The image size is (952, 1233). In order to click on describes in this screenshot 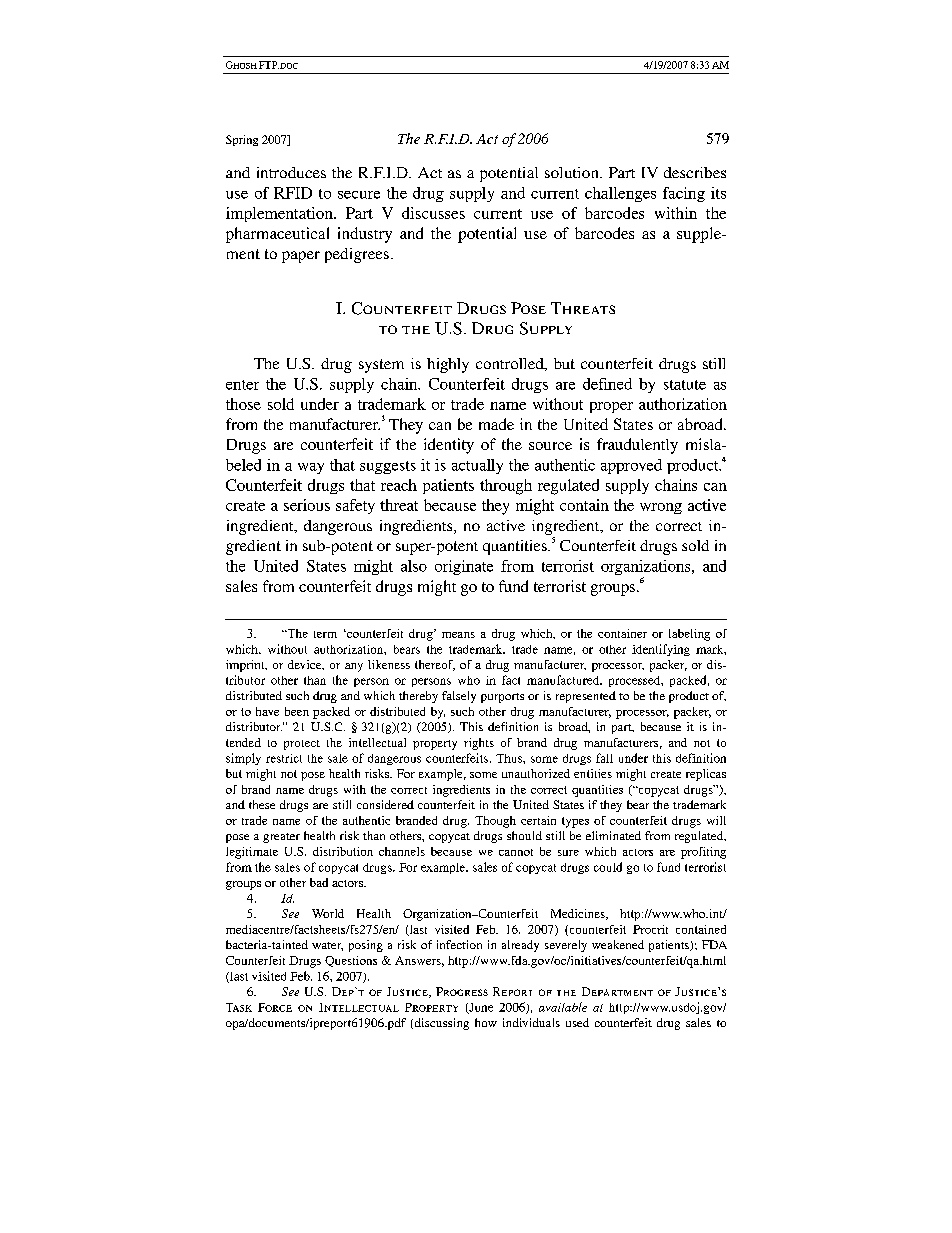, I will do `click(695, 172)`.
